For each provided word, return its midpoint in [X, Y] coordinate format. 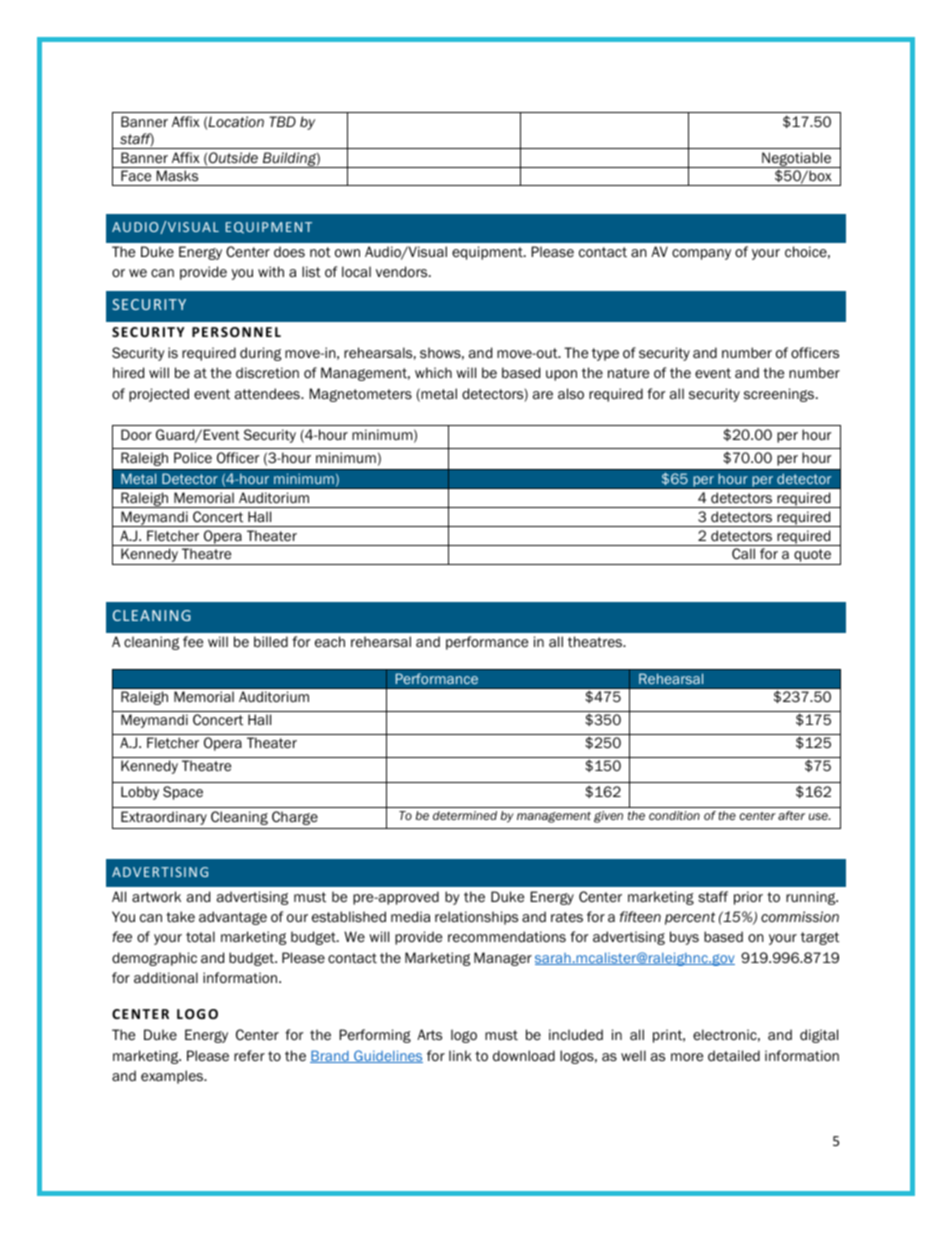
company [701, 254]
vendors [403, 272]
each [330, 641]
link [460, 1055]
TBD [282, 121]
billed [271, 641]
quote [812, 557]
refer [249, 1056]
